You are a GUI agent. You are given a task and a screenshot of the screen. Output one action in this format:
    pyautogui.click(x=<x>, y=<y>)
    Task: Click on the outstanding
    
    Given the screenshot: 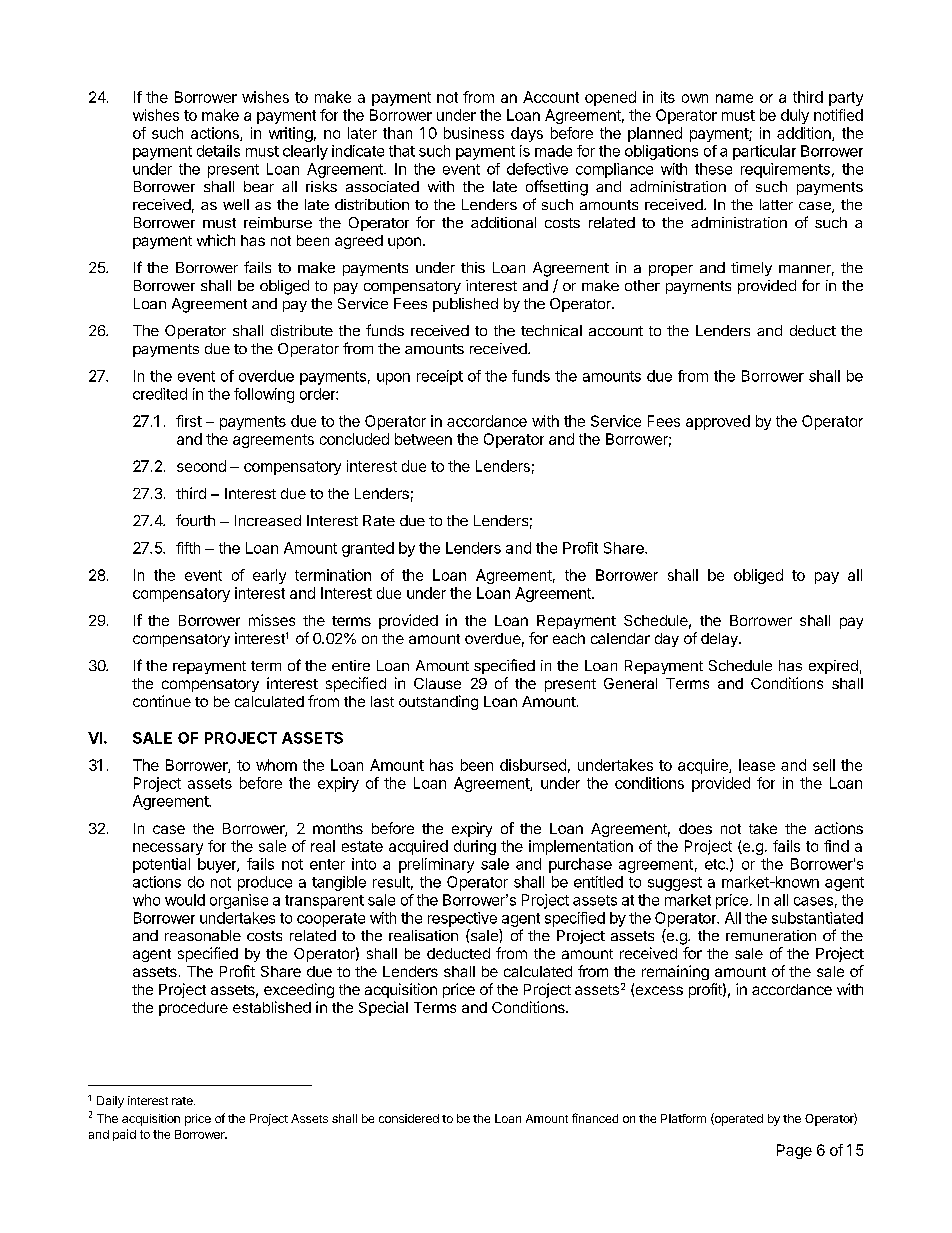 What is the action you would take?
    pyautogui.click(x=438, y=702)
